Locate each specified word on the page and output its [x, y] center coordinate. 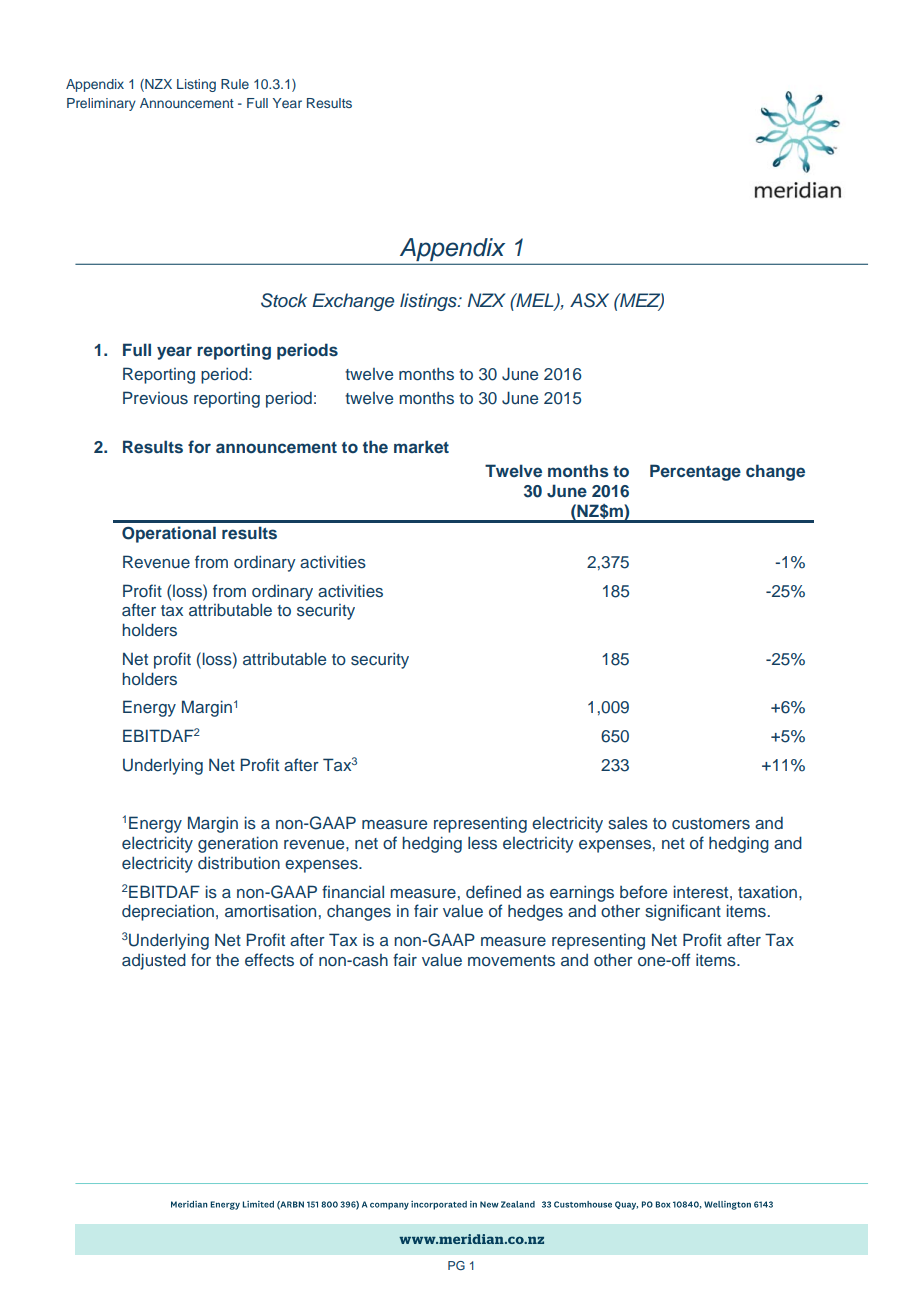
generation [238, 844]
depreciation [168, 912]
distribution [239, 863]
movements [511, 961]
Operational [169, 534]
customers [711, 824]
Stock [284, 300]
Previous [155, 397]
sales [628, 823]
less [482, 843]
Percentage [695, 472]
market [421, 446]
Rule [235, 84]
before [643, 891]
